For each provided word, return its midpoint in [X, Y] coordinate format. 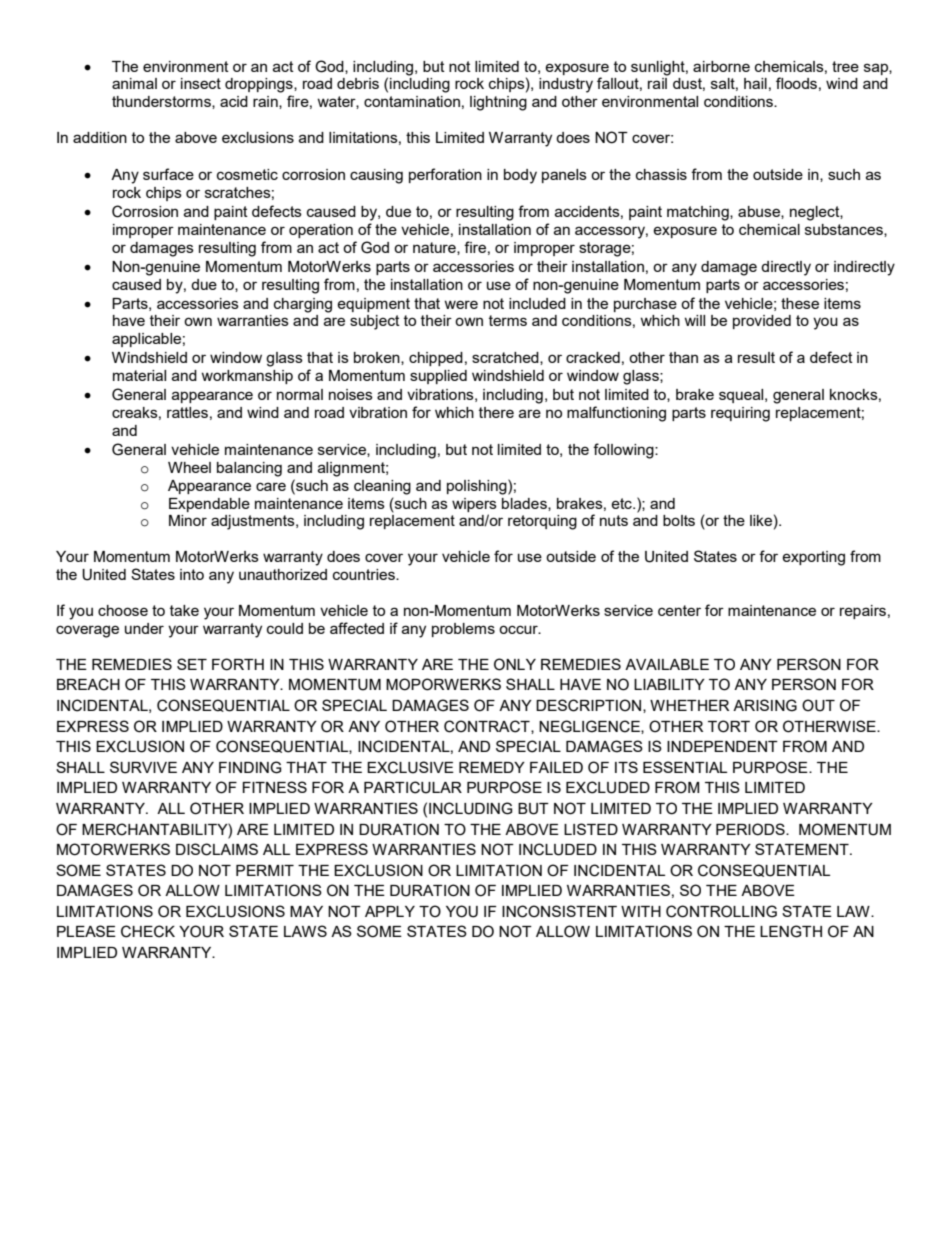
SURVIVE [143, 767]
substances [845, 230]
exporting [813, 558]
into [192, 574]
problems [463, 630]
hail [755, 83]
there [496, 412]
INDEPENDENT [722, 746]
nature [435, 248]
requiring [740, 414]
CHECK [148, 931]
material [139, 375]
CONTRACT [488, 727]
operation [321, 231]
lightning [498, 103]
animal [134, 83]
